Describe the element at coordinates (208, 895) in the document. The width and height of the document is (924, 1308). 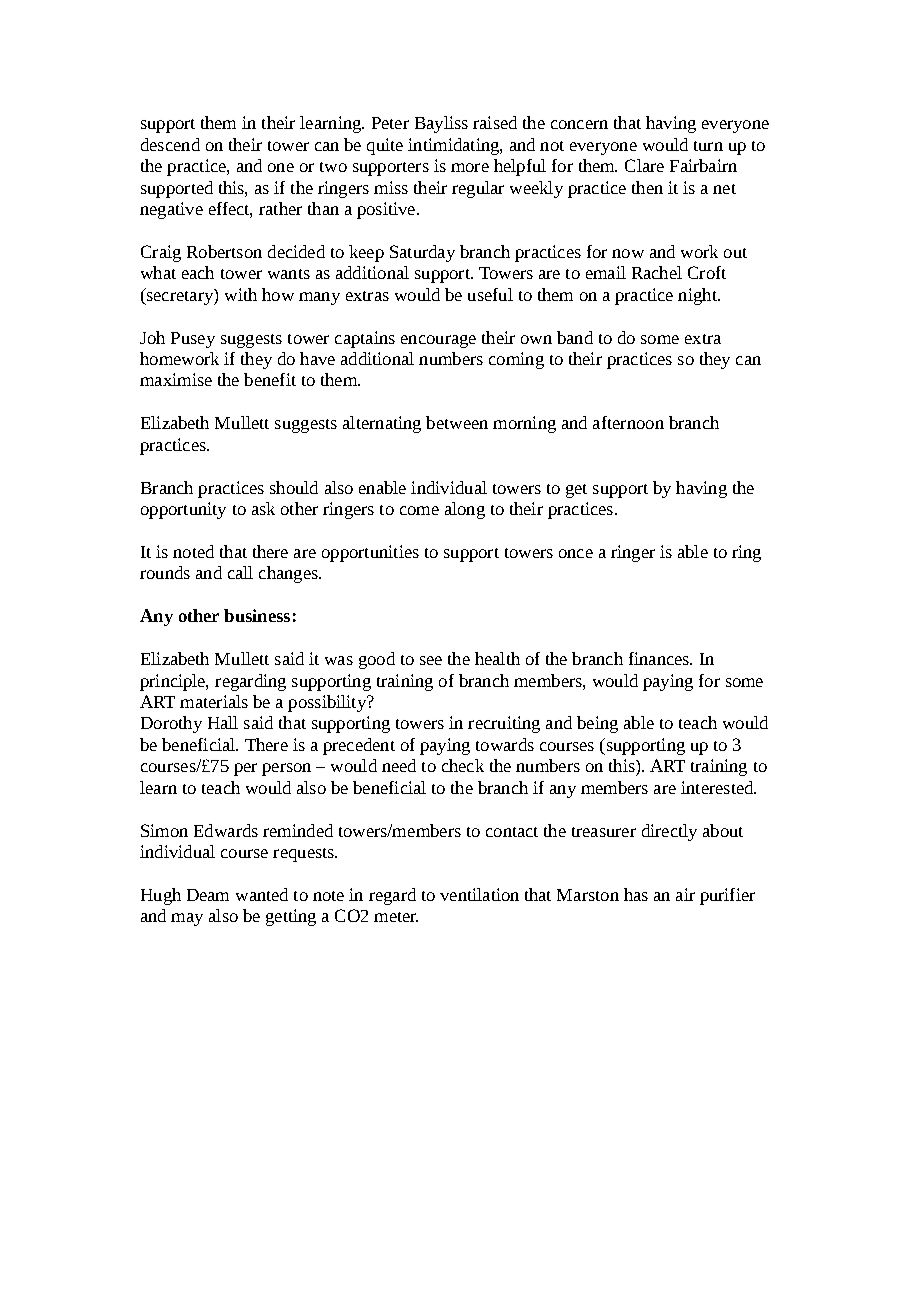
I see `Deam` at that location.
